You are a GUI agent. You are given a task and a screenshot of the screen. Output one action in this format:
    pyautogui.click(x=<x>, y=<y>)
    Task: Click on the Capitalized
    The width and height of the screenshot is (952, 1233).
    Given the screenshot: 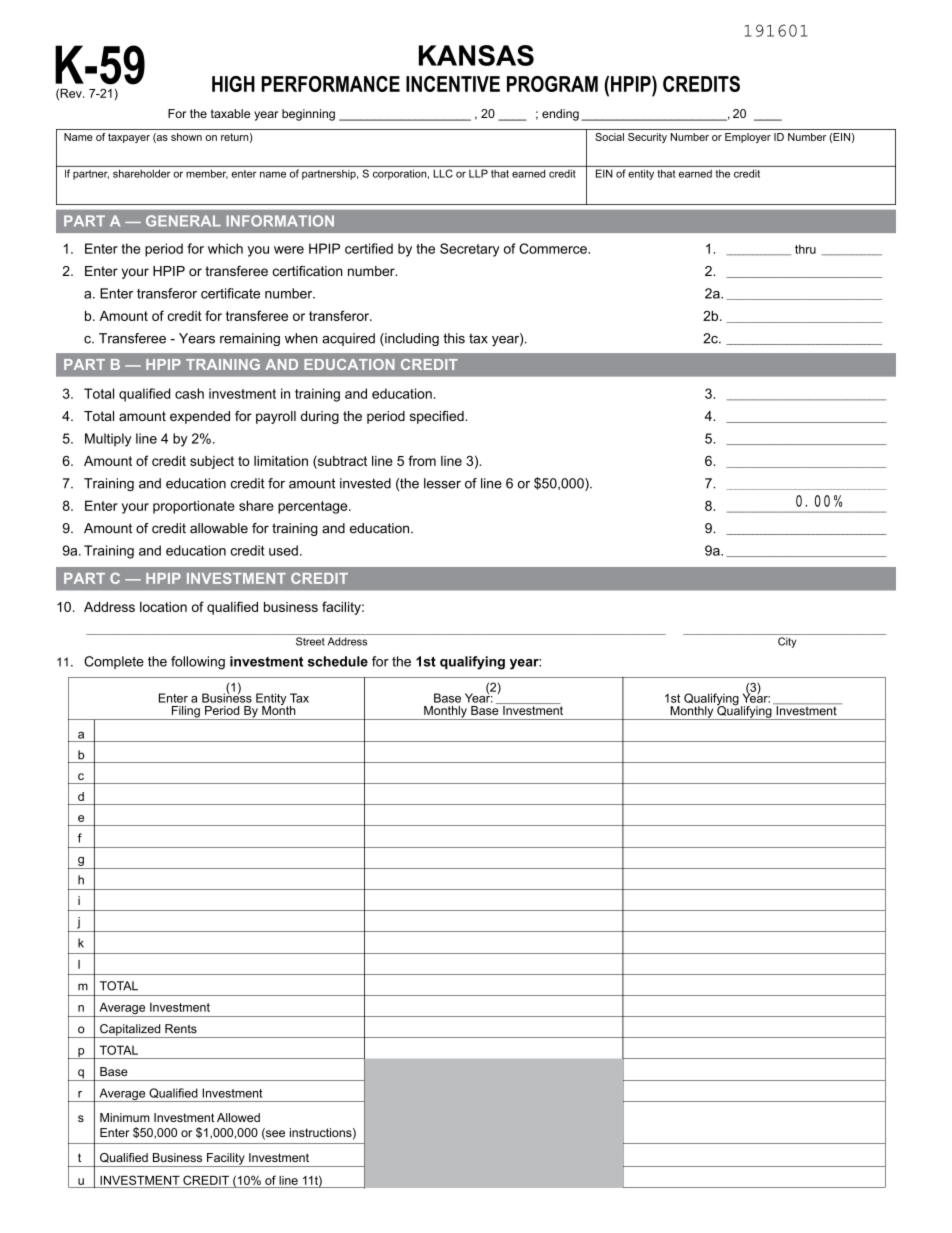 What is the action you would take?
    pyautogui.click(x=130, y=1031)
